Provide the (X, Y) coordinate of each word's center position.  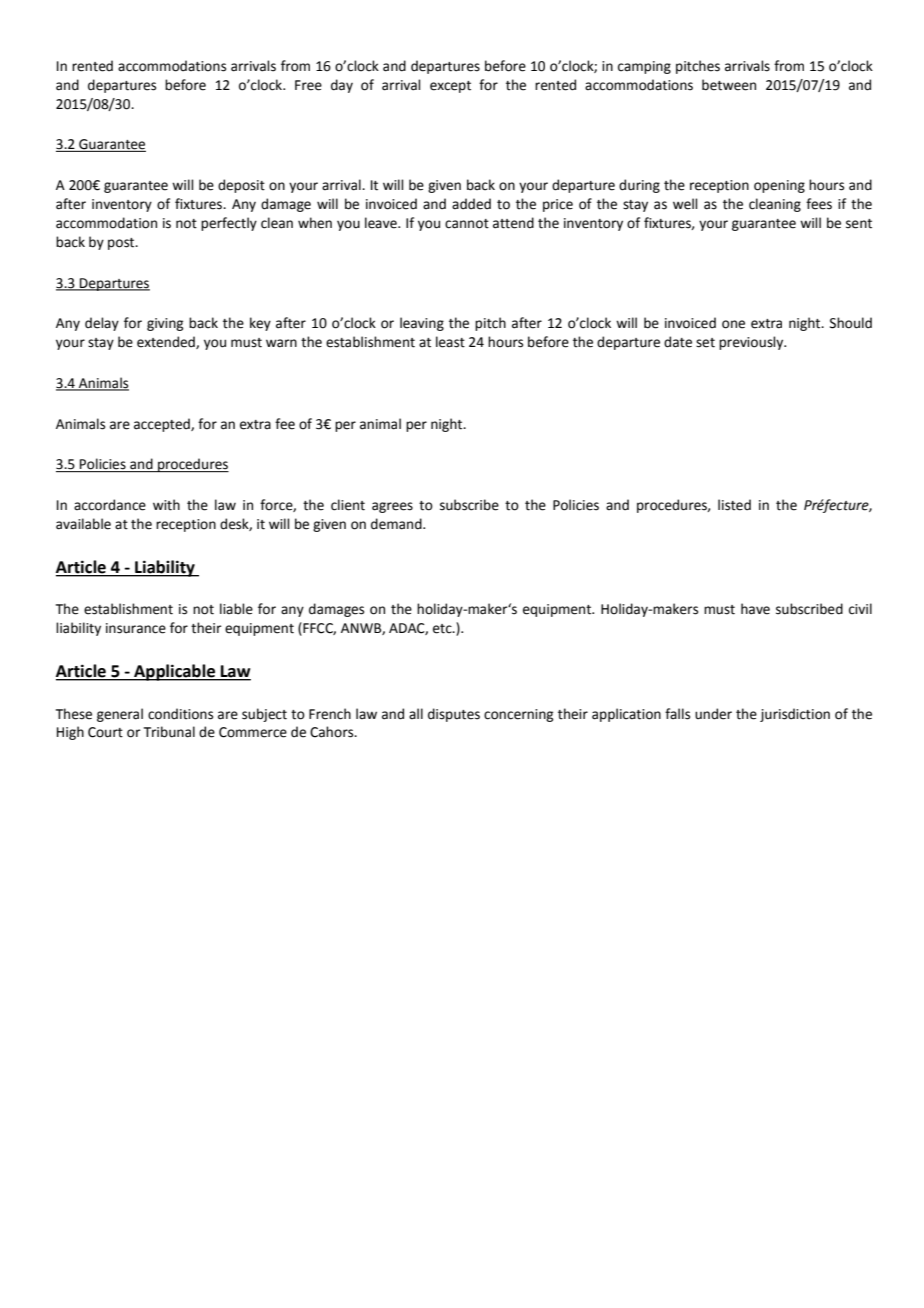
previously (752, 343)
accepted (163, 425)
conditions (180, 714)
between (729, 85)
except (450, 87)
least (450, 342)
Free (308, 85)
